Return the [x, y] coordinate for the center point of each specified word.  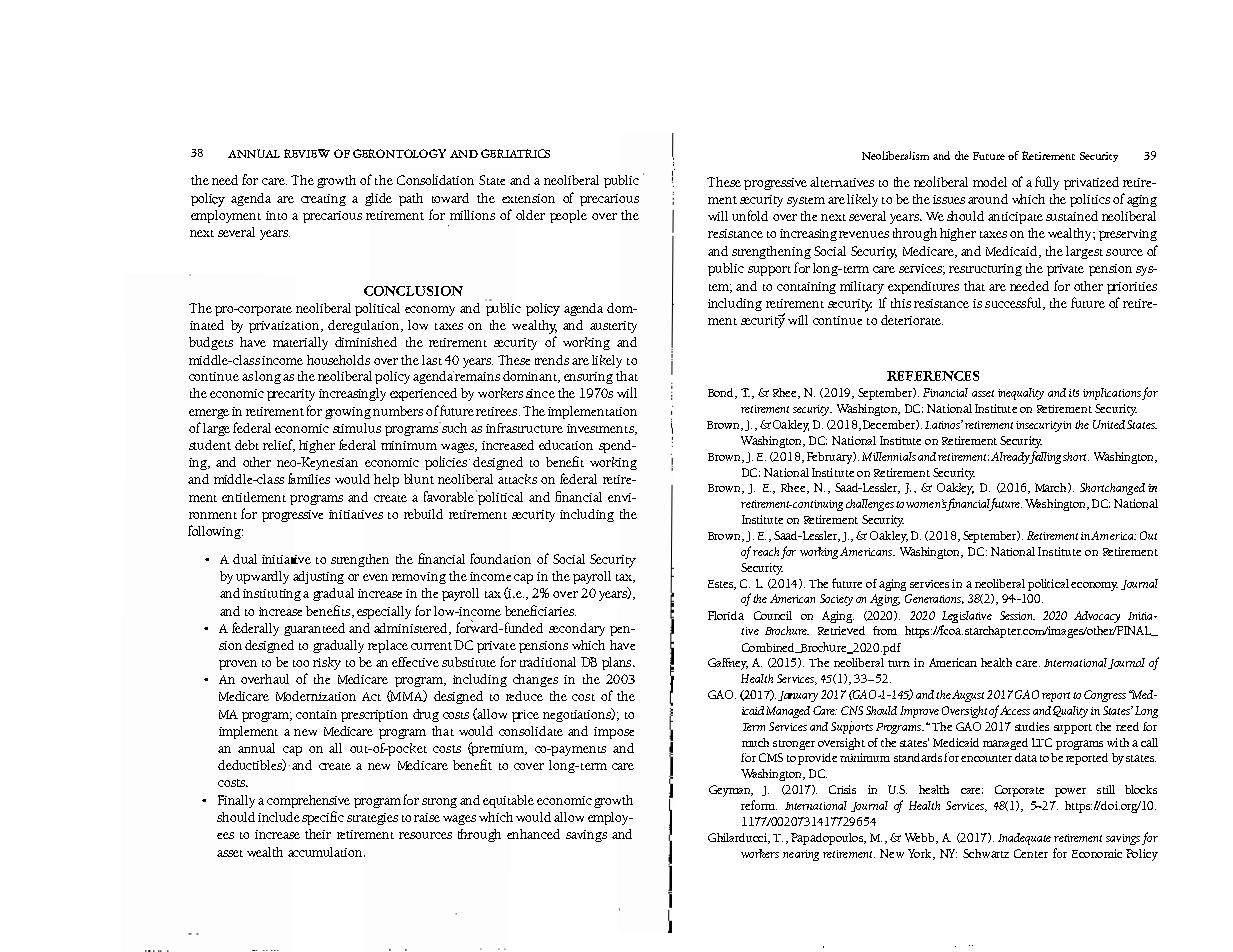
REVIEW [307, 153]
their [318, 834]
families [309, 478]
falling [1044, 457]
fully [1047, 183]
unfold [750, 215]
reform [759, 805]
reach [766, 551]
